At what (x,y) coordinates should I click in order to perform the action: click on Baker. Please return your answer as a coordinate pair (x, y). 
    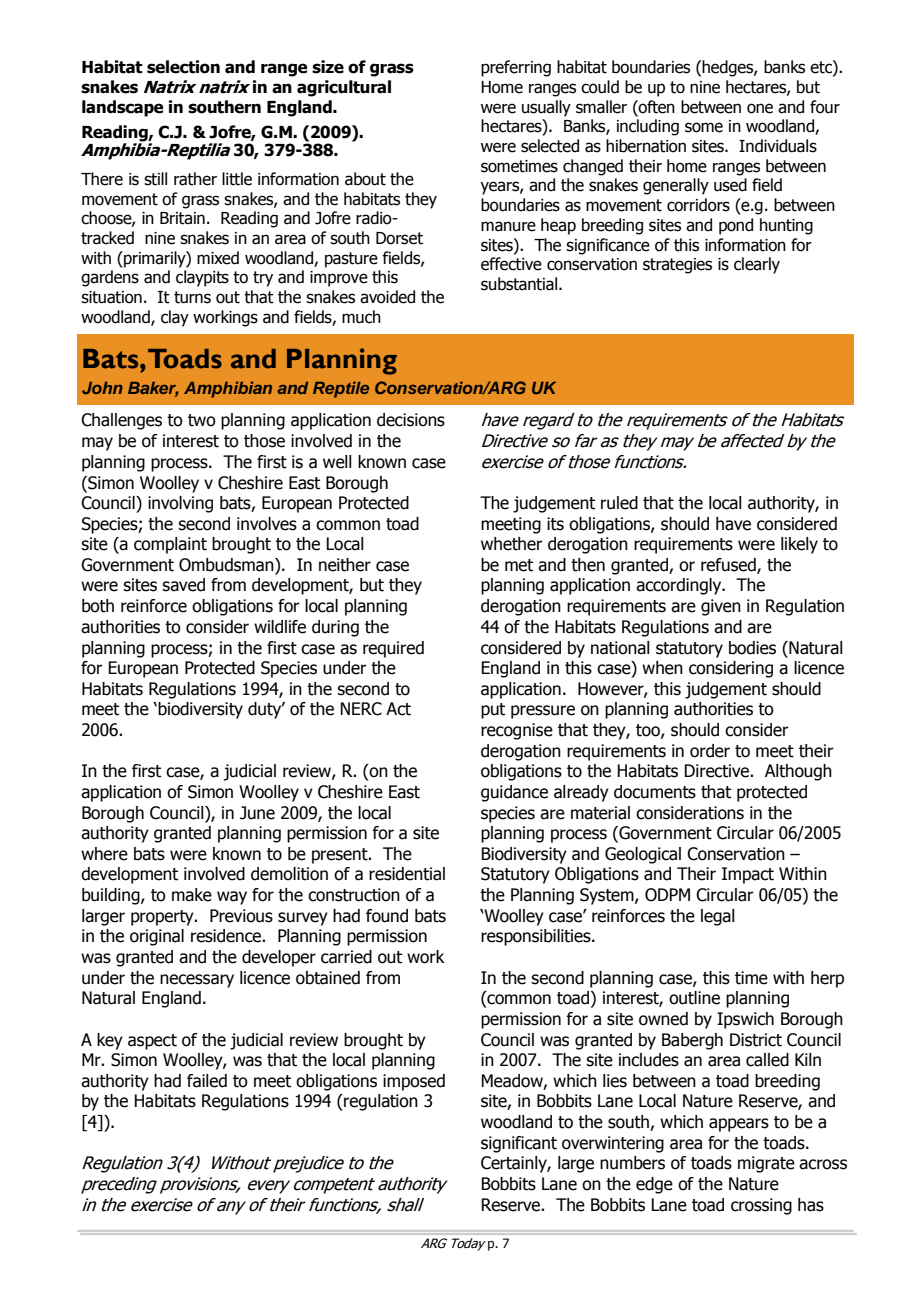
    Looking at the image, I should click on (153, 389).
